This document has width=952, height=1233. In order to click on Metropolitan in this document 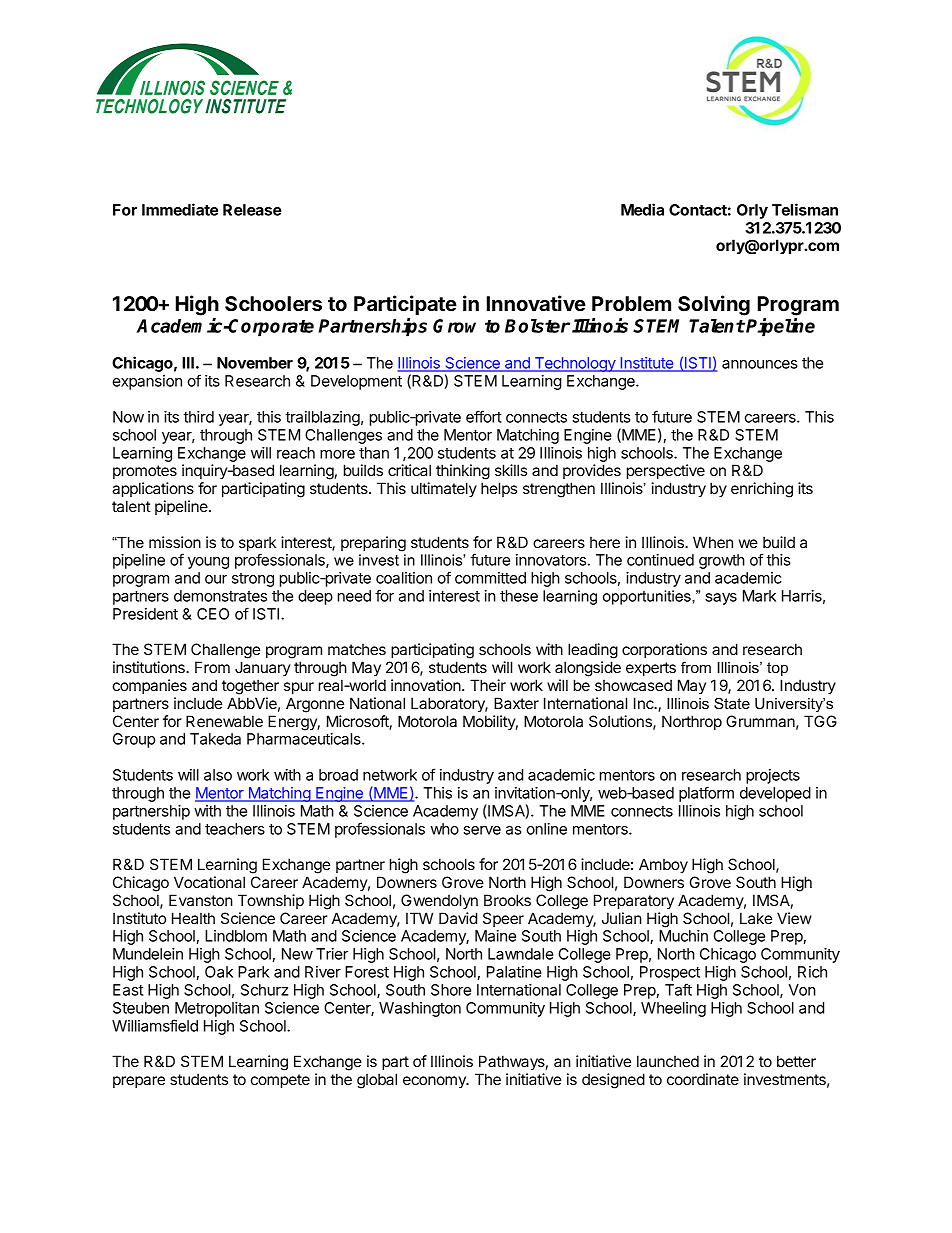, I will do `click(217, 1009)`.
